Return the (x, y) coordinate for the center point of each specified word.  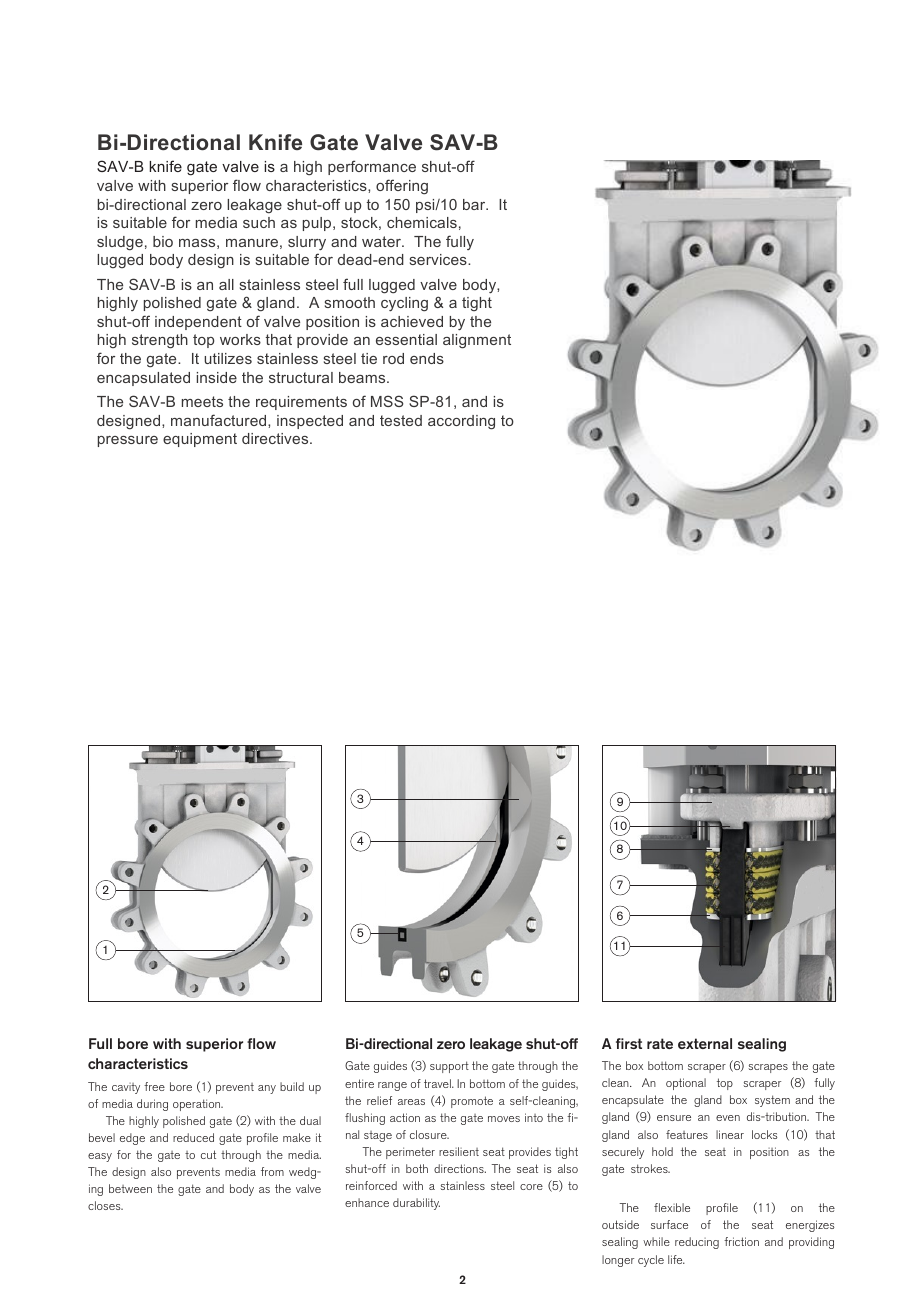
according (461, 422)
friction (741, 1241)
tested (401, 420)
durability (416, 1204)
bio (163, 241)
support (449, 1067)
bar (475, 204)
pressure (128, 441)
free (154, 1086)
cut (208, 1154)
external (705, 1043)
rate (660, 1043)
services (439, 259)
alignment (477, 341)
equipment (200, 440)
